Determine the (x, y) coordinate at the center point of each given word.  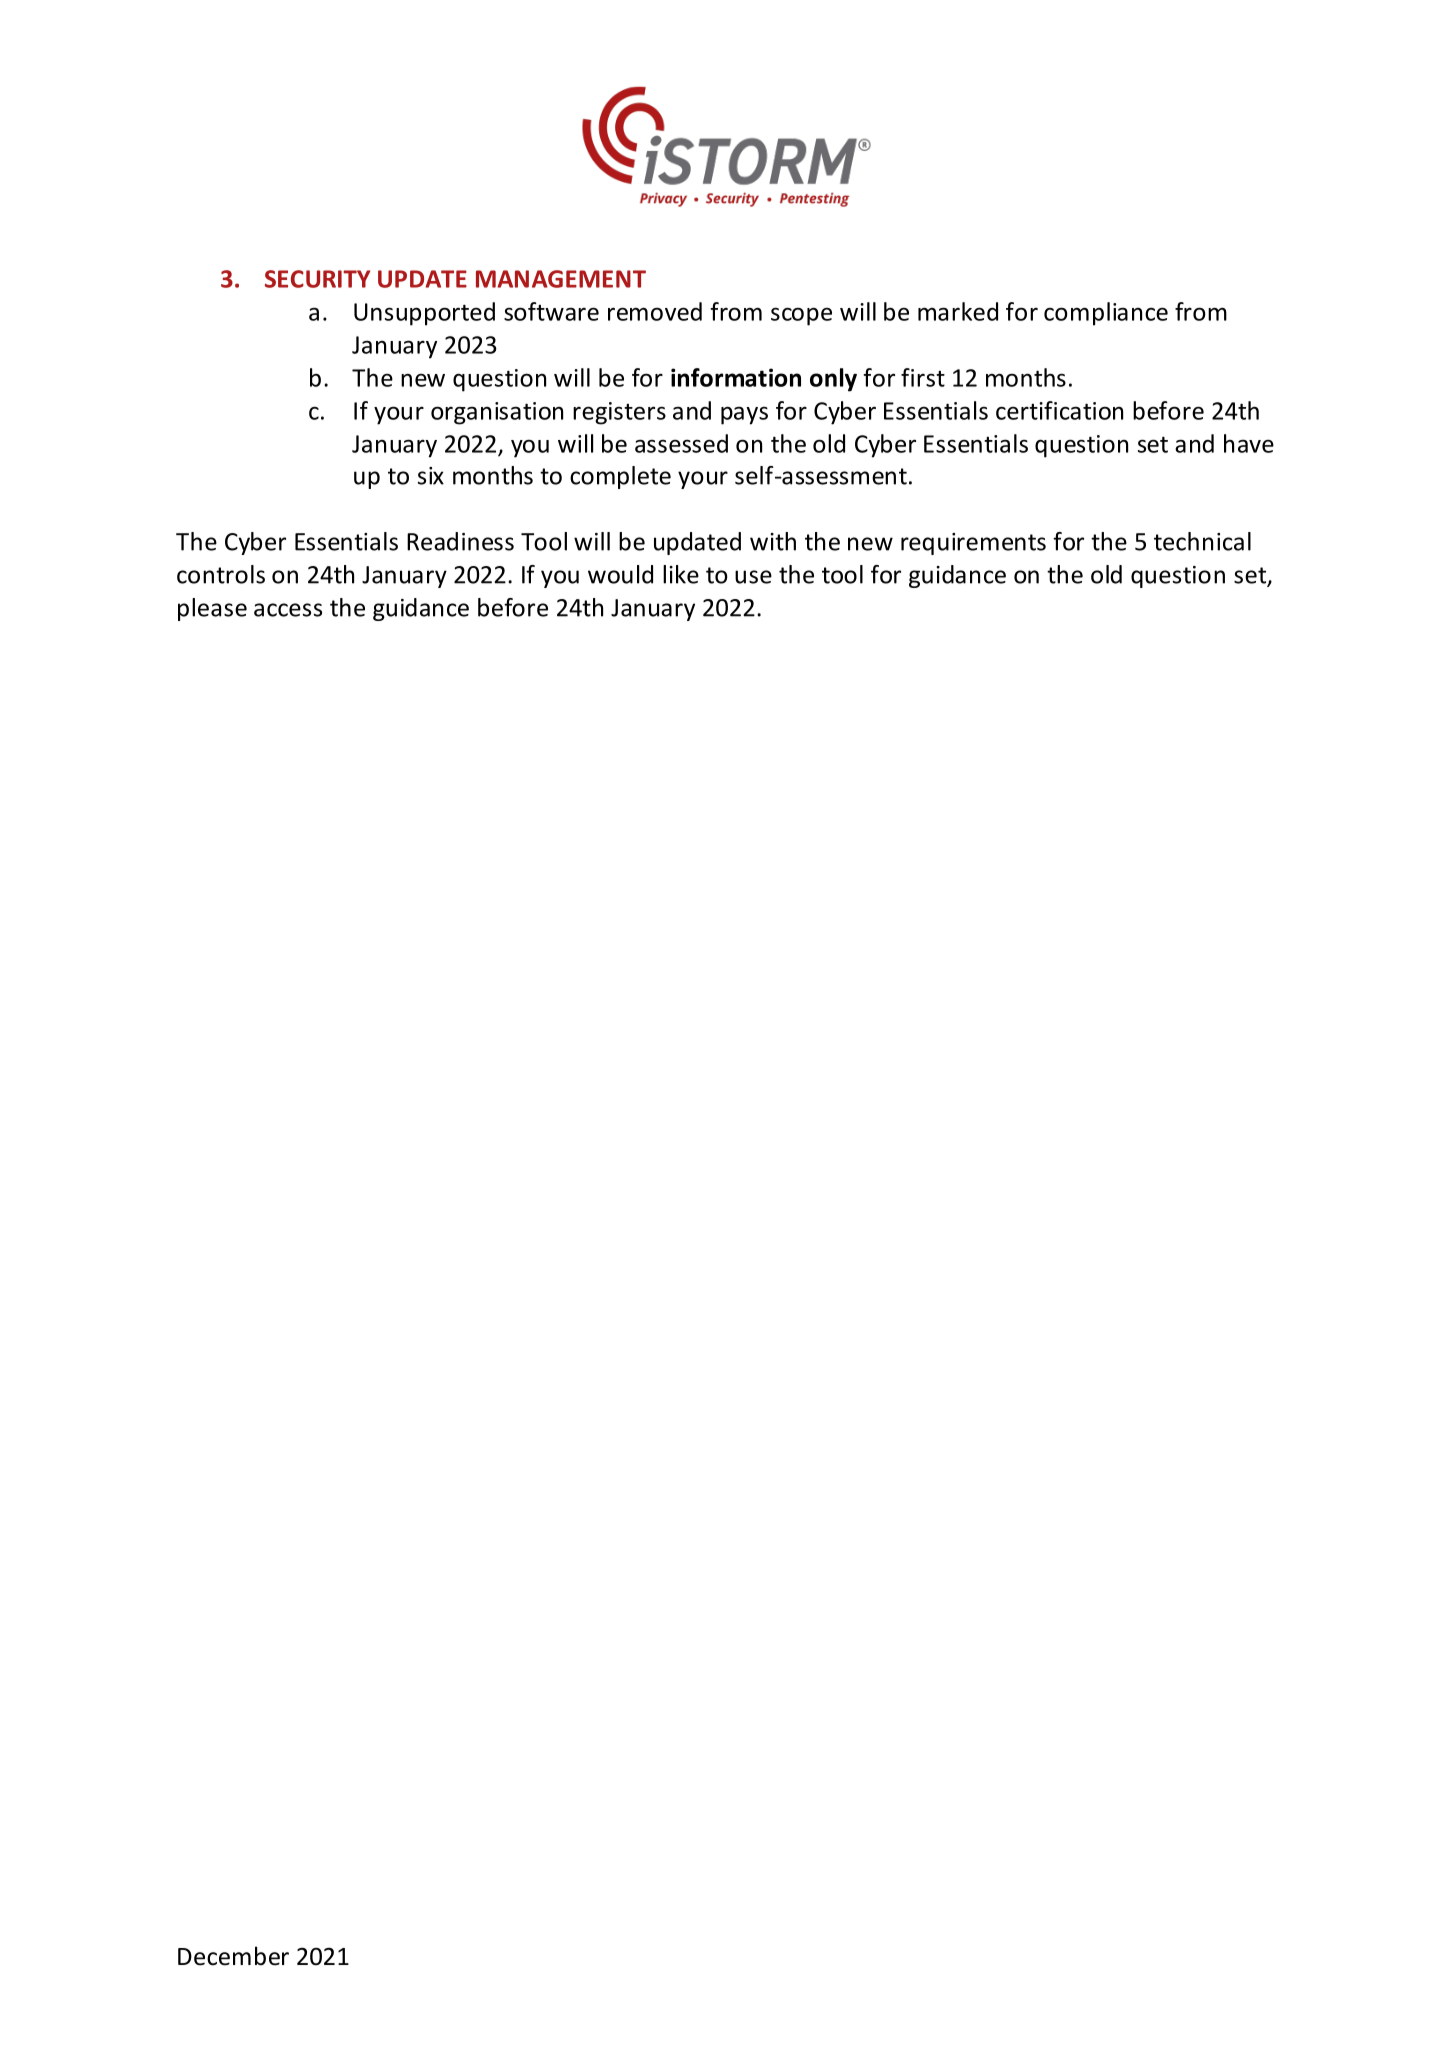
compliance (1106, 314)
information (736, 377)
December (233, 1956)
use (753, 577)
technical (1202, 541)
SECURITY (317, 279)
